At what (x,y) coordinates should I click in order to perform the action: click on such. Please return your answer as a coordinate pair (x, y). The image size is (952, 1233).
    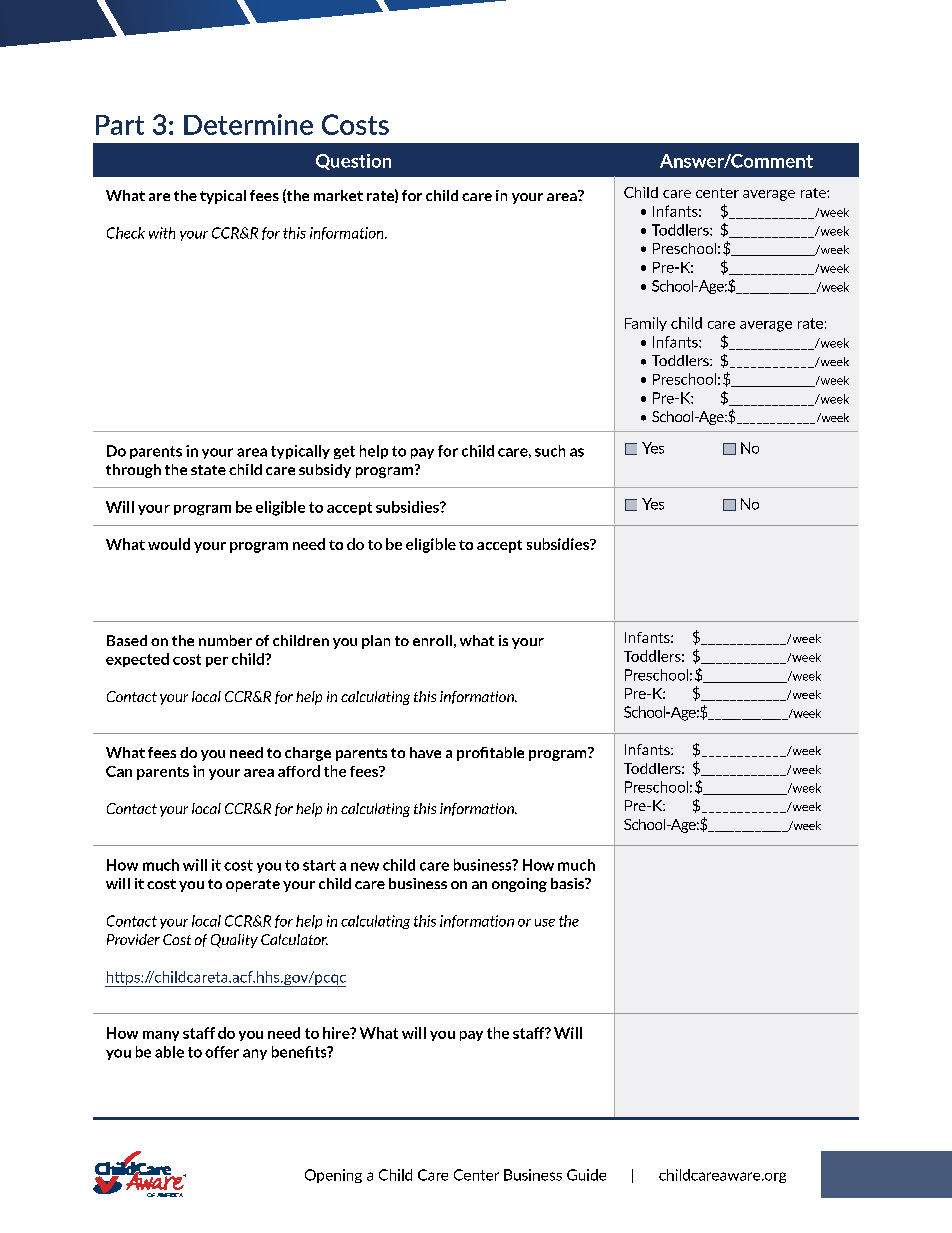
    Looking at the image, I should click on (550, 451).
